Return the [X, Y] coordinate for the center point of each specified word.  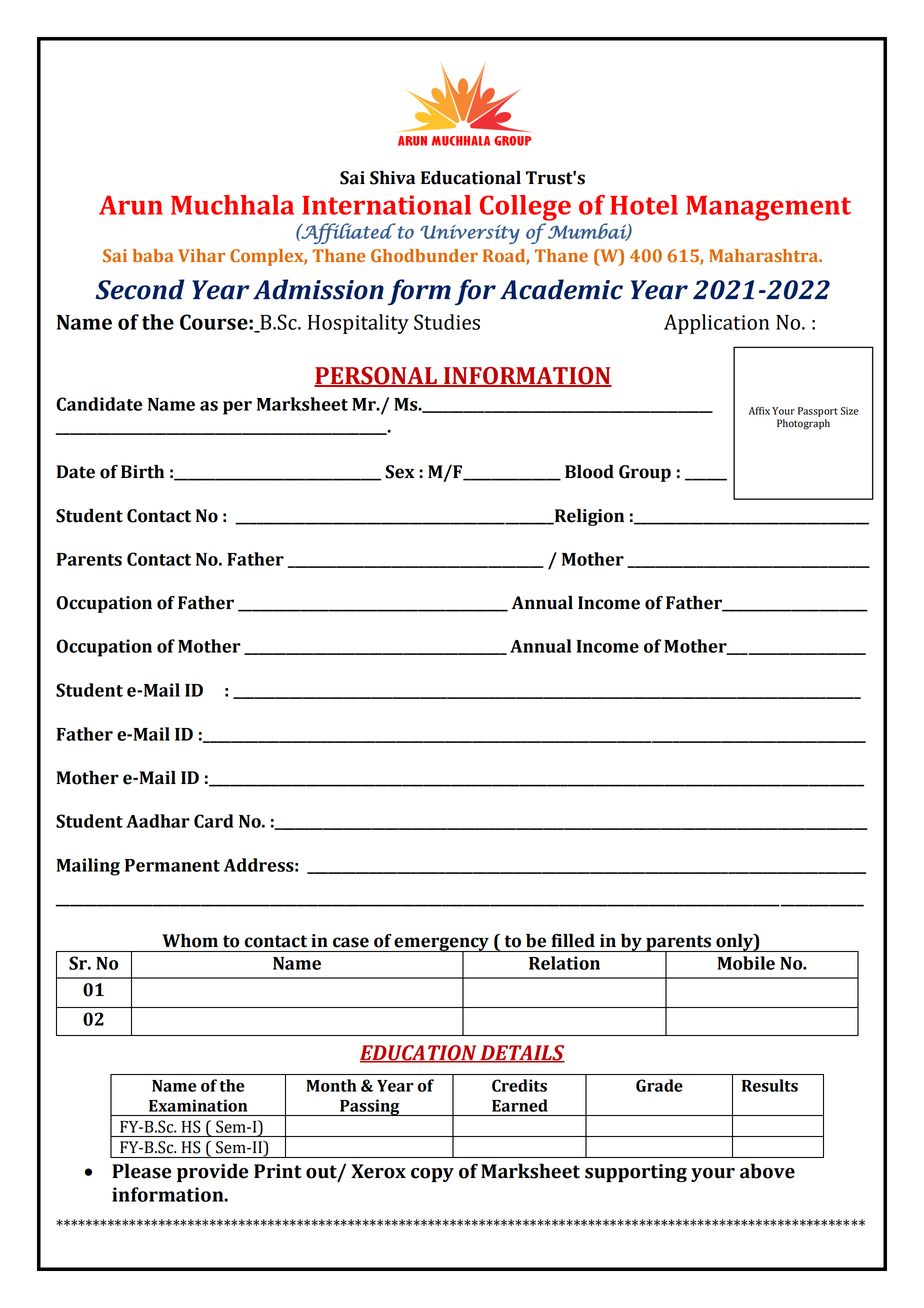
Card [214, 821]
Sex [399, 472]
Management [768, 208]
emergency [442, 945]
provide [213, 1172]
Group [645, 473]
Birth [142, 472]
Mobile [746, 963]
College [525, 208]
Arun [131, 205]
